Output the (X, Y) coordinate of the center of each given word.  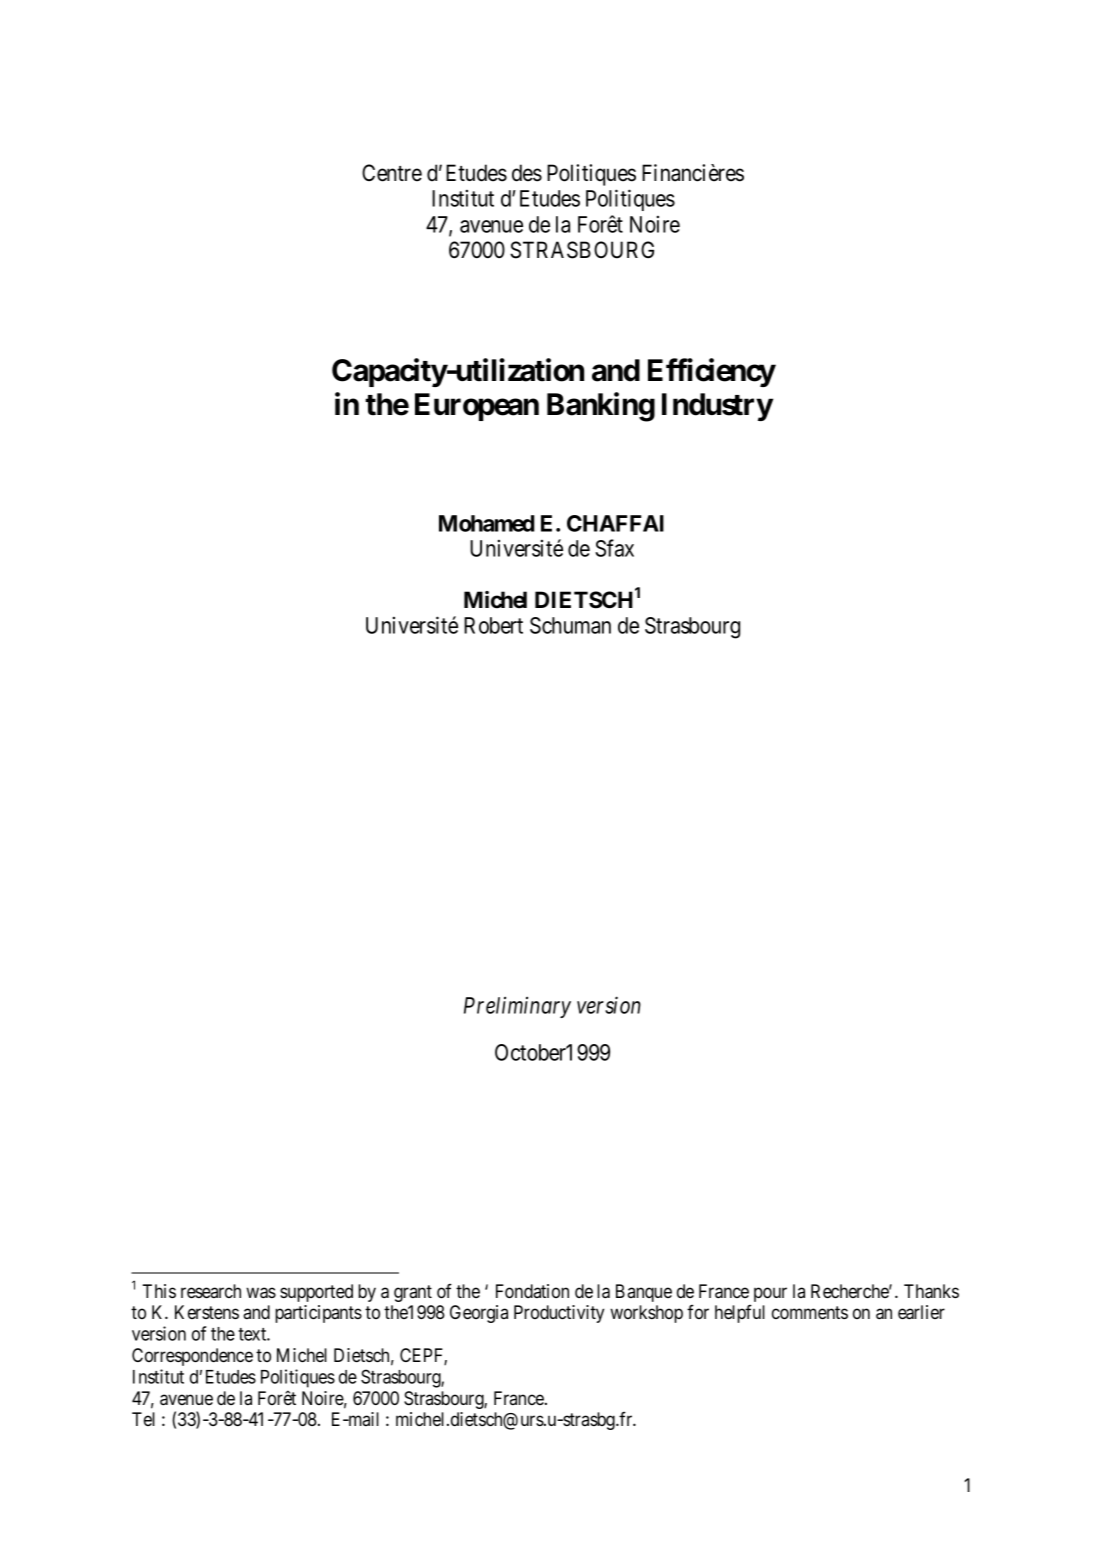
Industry (717, 407)
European (477, 407)
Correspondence (192, 1357)
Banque (644, 1293)
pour (770, 1294)
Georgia (479, 1314)
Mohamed (487, 523)
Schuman (570, 625)
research (211, 1291)
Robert (493, 625)
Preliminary (517, 1007)
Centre (392, 173)
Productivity (559, 1314)
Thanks (931, 1291)
